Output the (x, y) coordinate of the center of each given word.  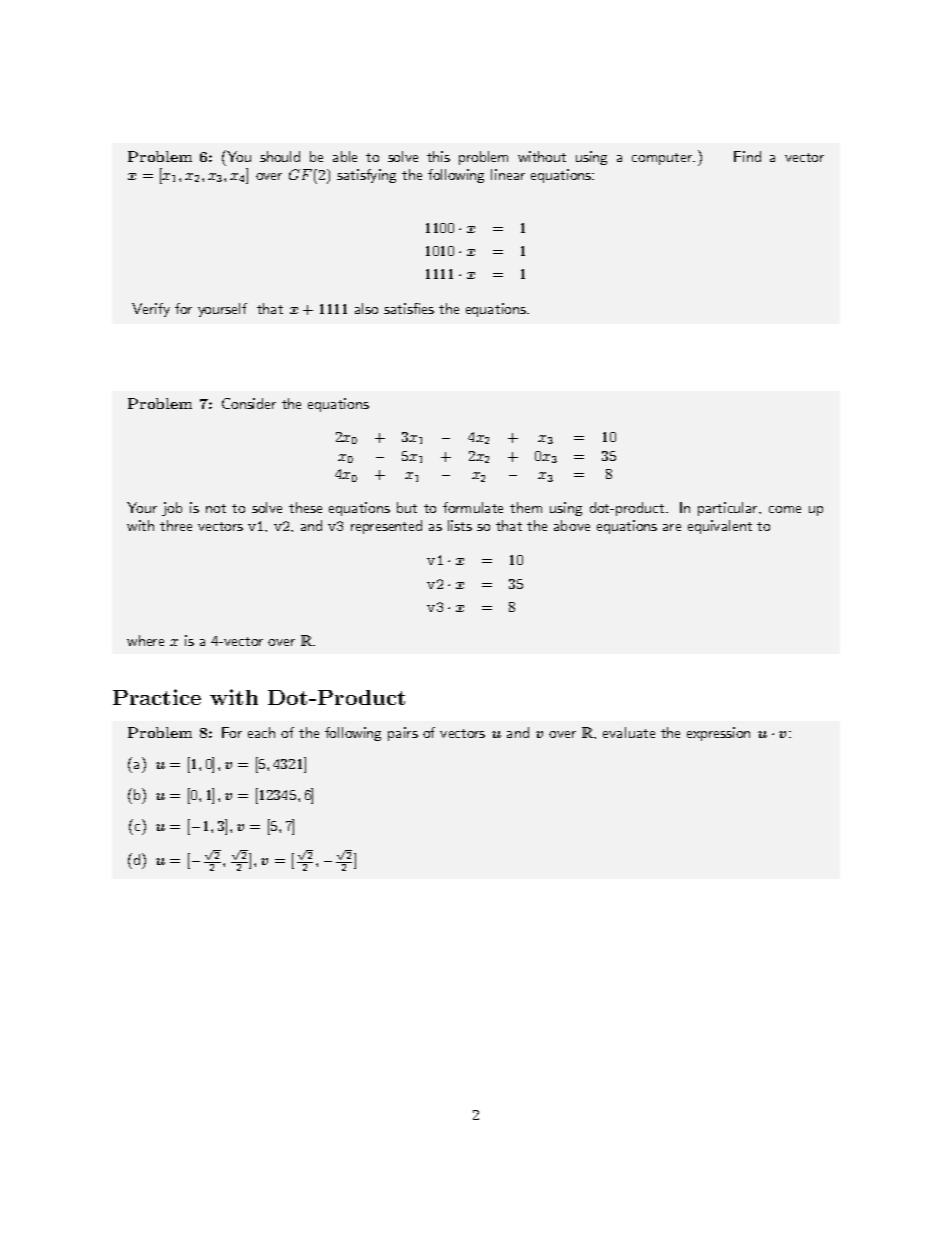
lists (460, 525)
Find (747, 156)
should (280, 156)
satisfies (409, 308)
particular (729, 509)
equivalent (720, 527)
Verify (151, 310)
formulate (473, 507)
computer (663, 159)
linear (508, 174)
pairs (403, 734)
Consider (249, 403)
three (176, 525)
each (261, 732)
